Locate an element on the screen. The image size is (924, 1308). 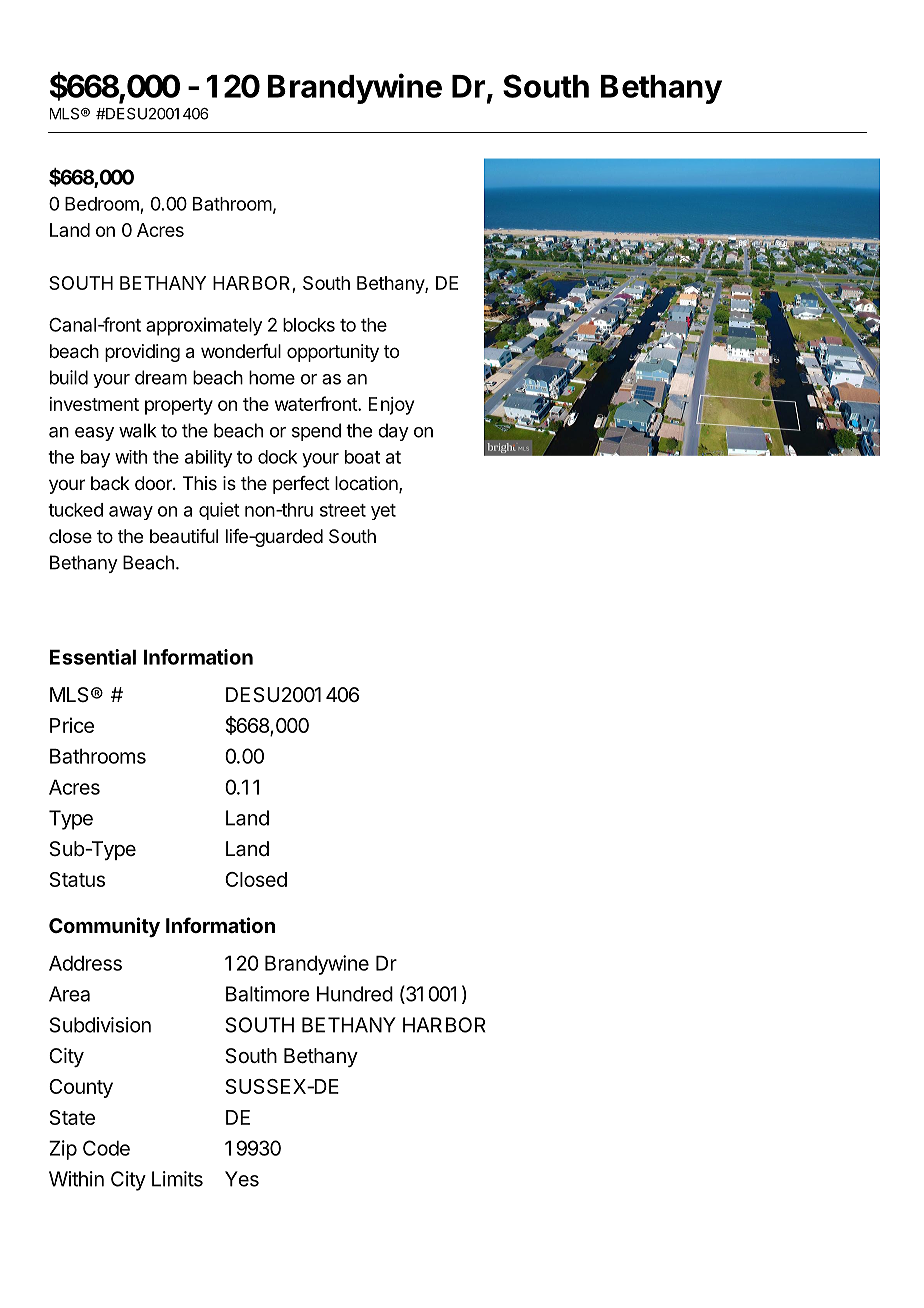
Yes is located at coordinates (242, 1179).
